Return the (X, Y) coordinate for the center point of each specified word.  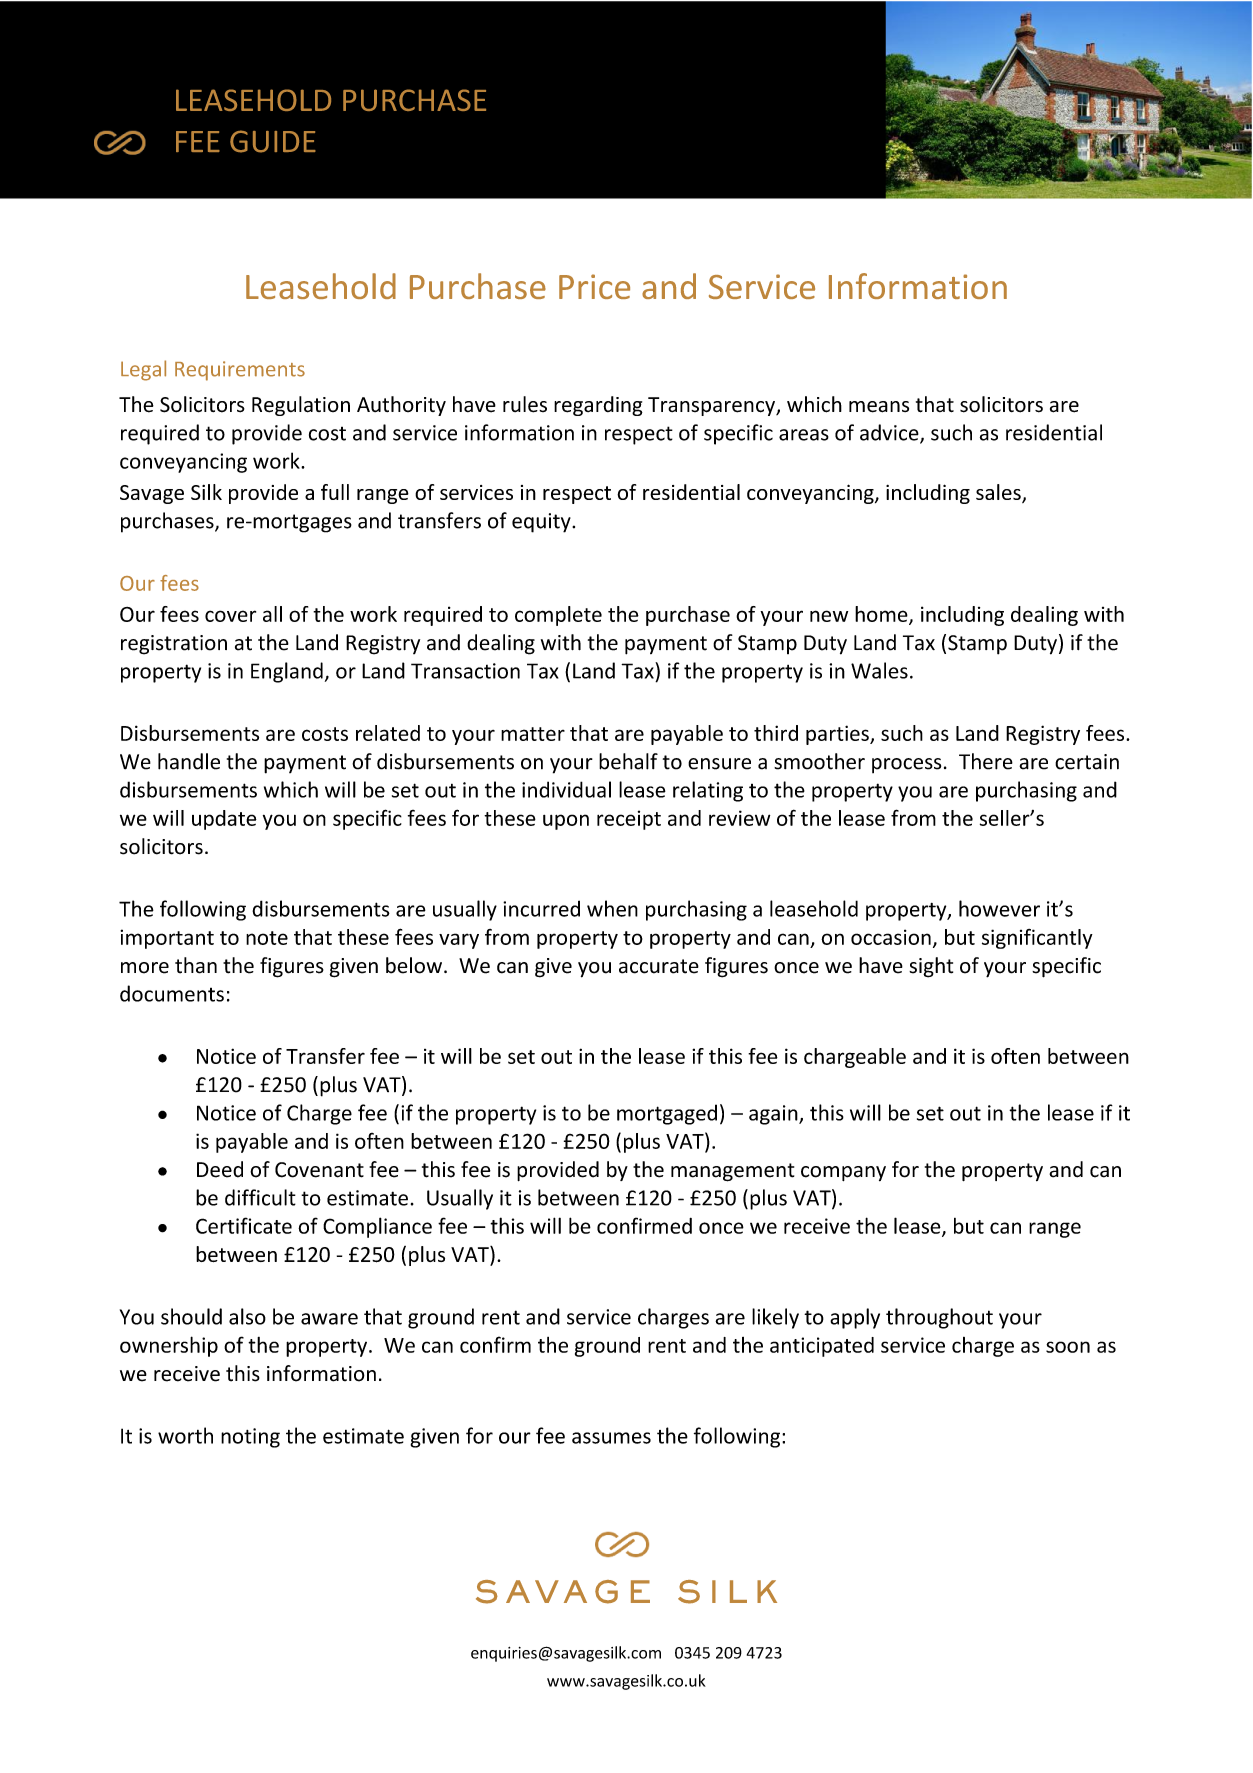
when (612, 908)
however (999, 908)
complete (558, 616)
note (267, 938)
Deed (220, 1169)
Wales (879, 670)
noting (250, 1438)
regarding (598, 406)
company (843, 1173)
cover (230, 616)
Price (594, 286)
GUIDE (273, 141)
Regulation (301, 406)
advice (890, 433)
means (879, 407)
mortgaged (667, 1114)
